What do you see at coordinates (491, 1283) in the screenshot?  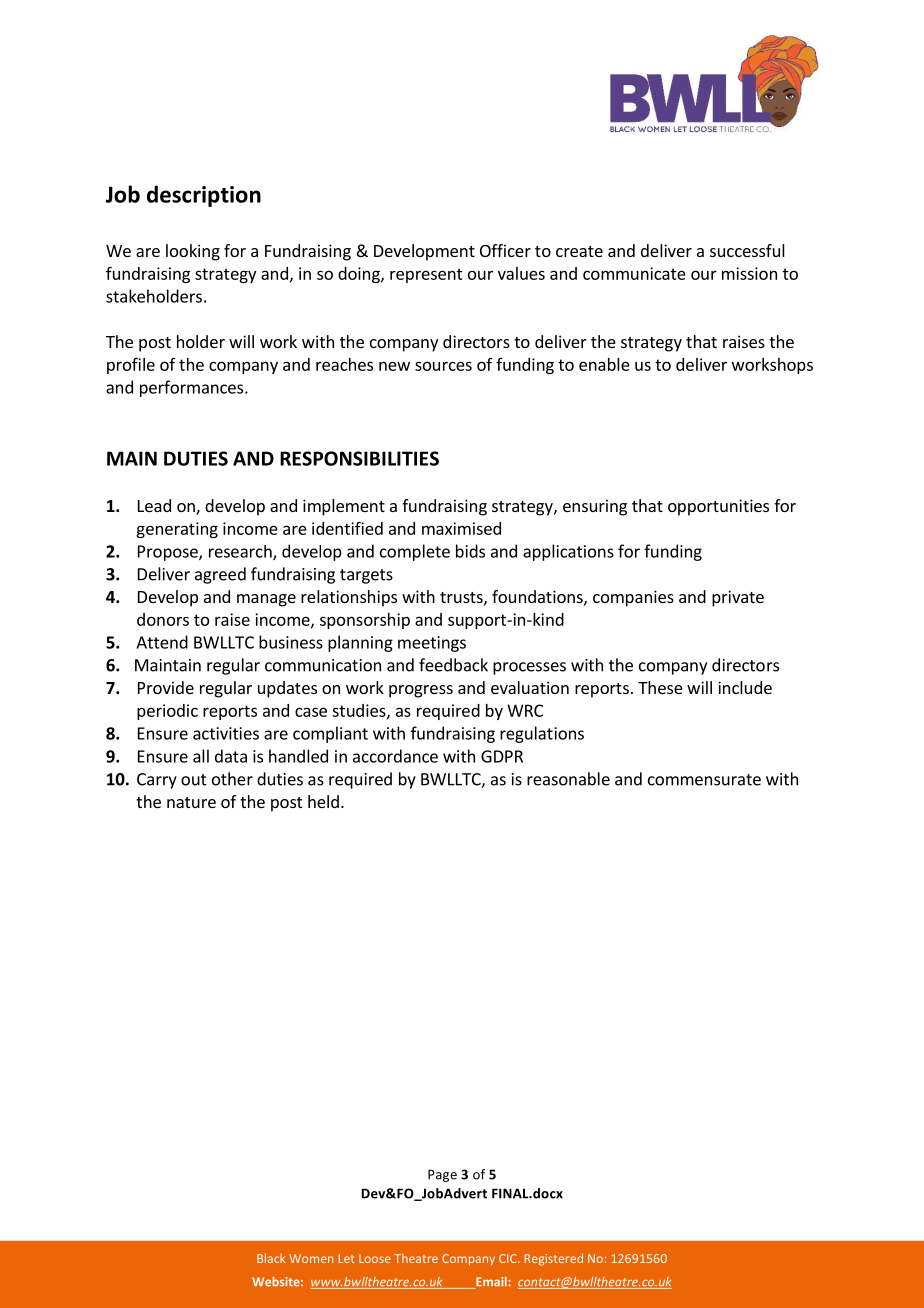 I see `Email` at bounding box center [491, 1283].
